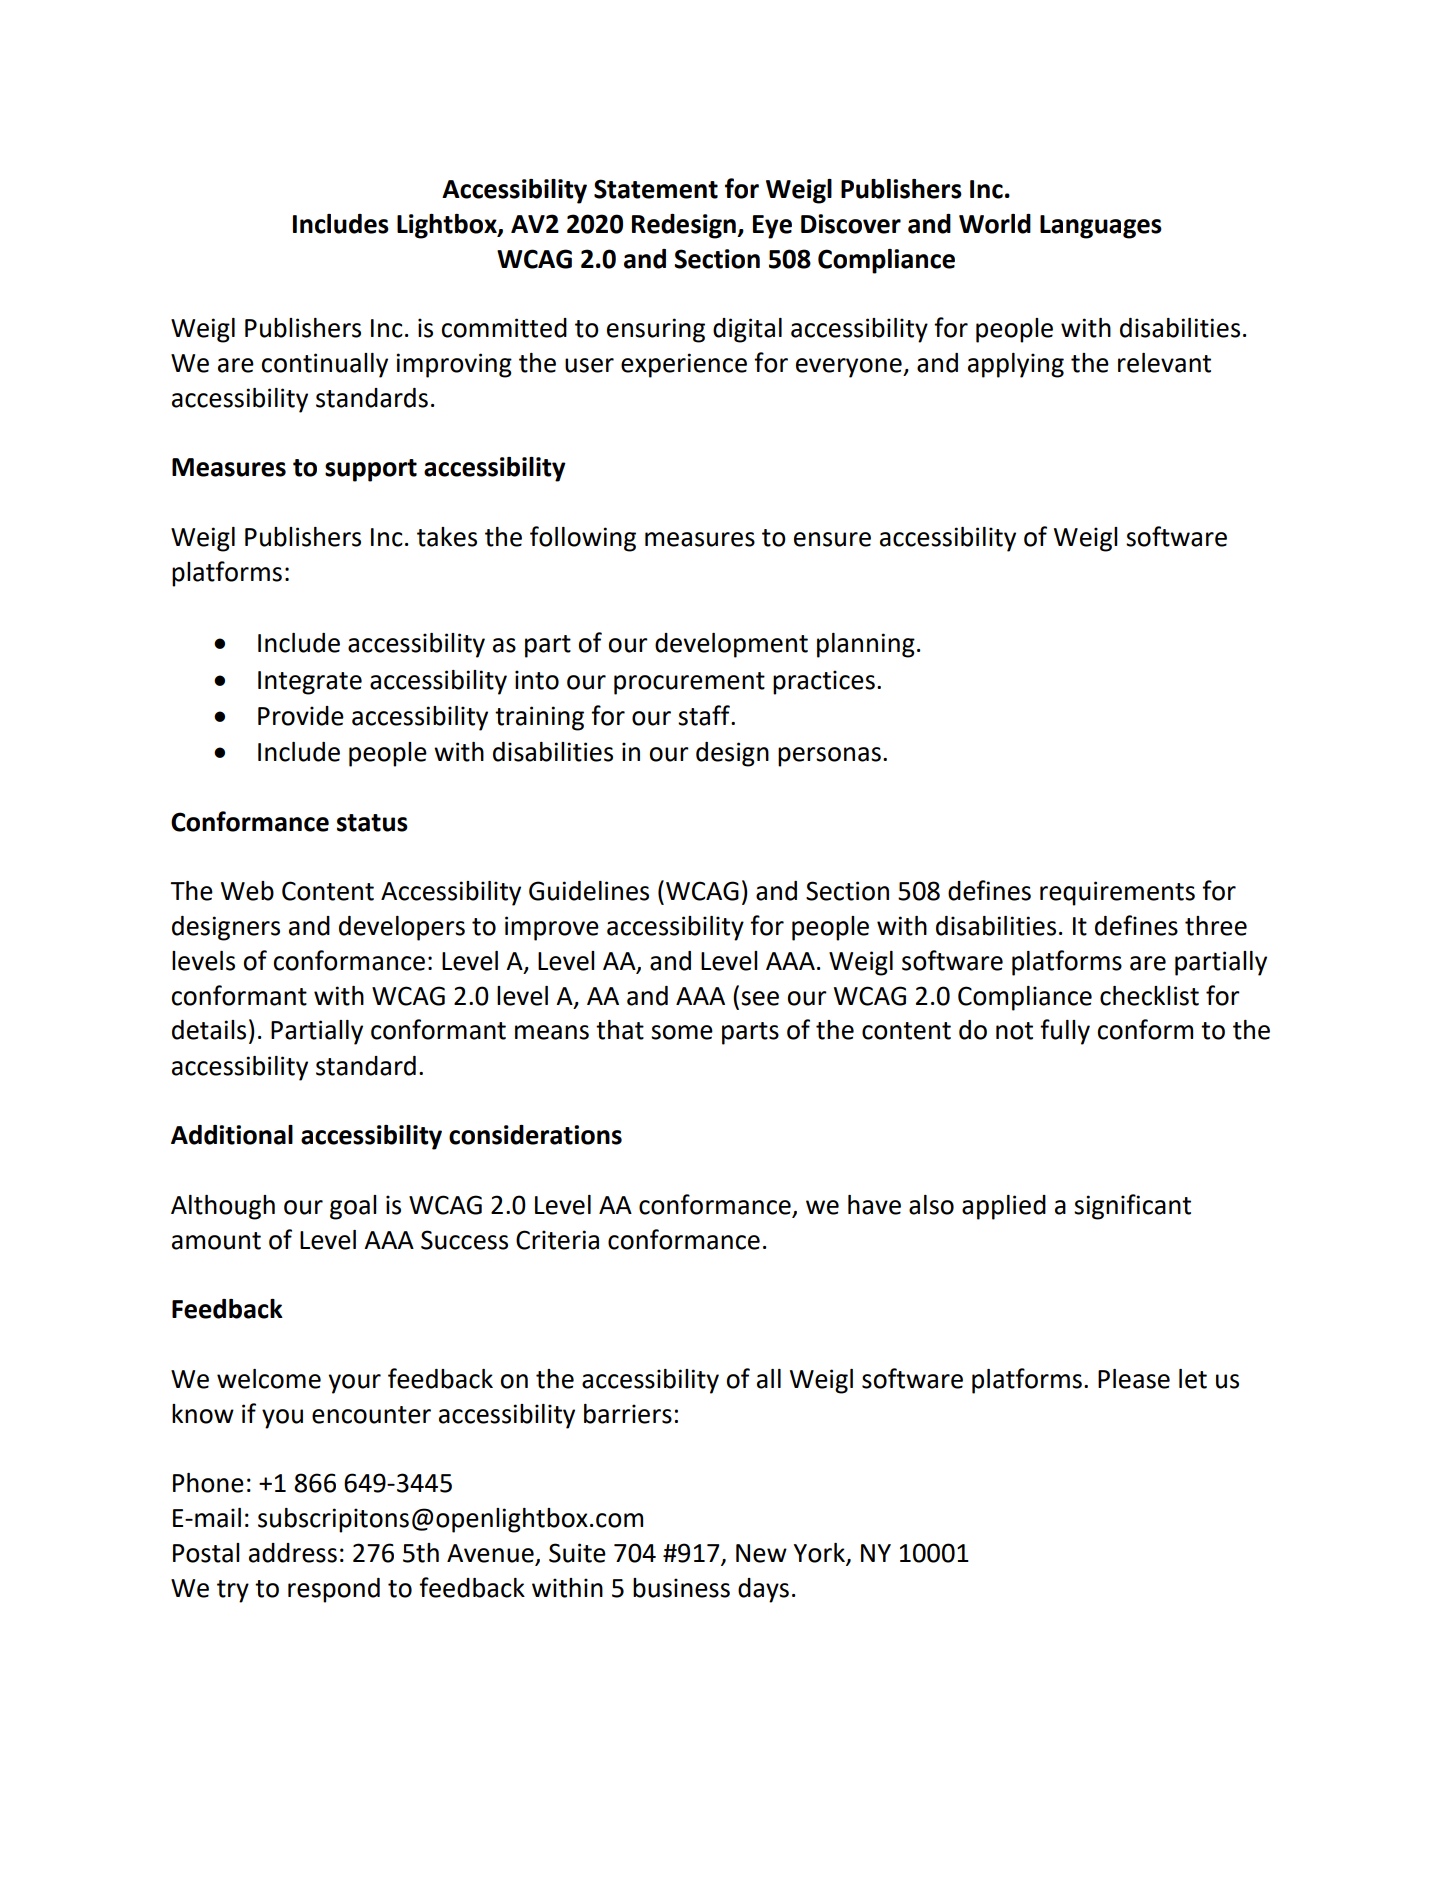 The image size is (1454, 1882). I want to click on takes, so click(447, 537).
